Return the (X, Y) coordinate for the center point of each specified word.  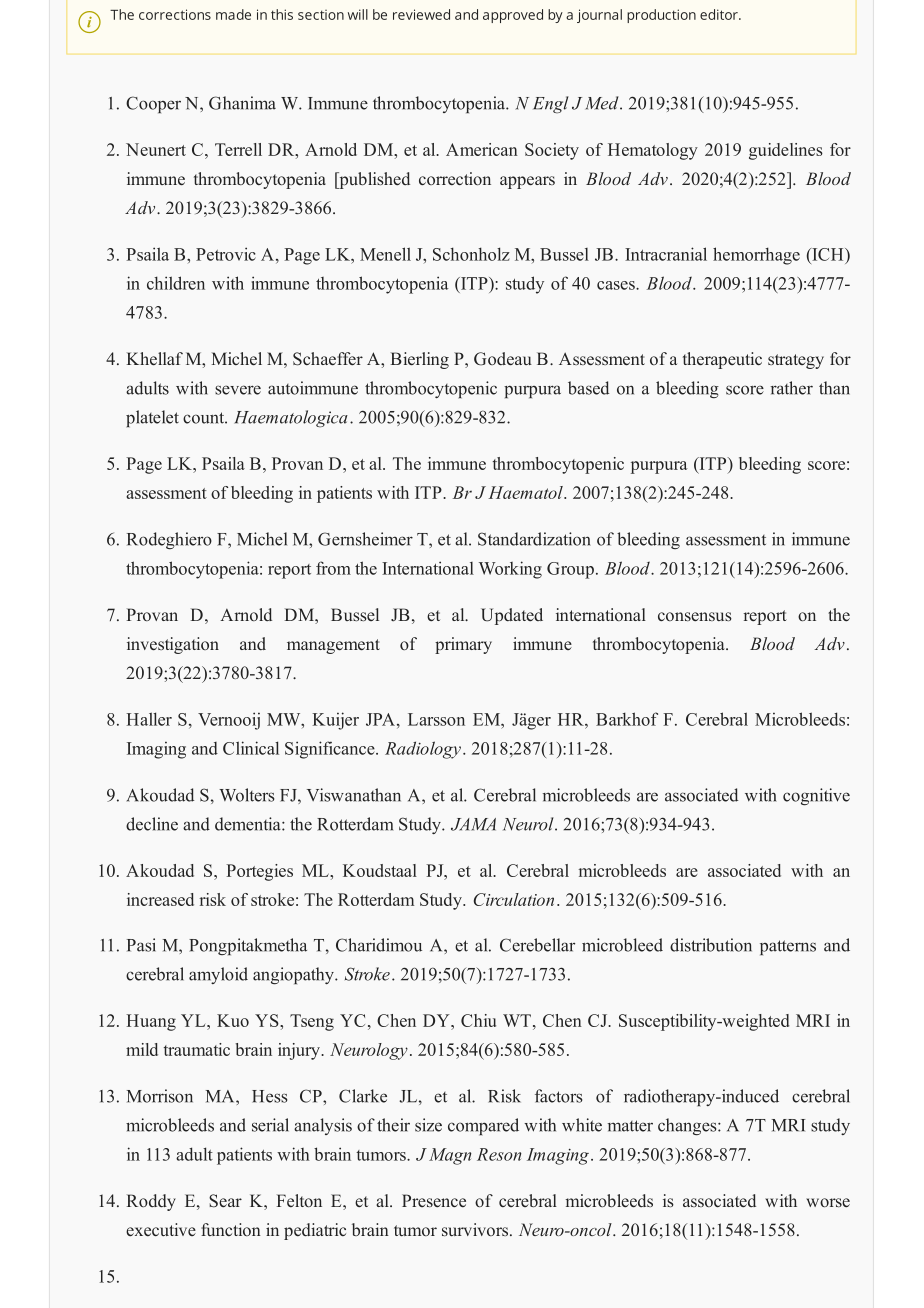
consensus (695, 616)
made (233, 14)
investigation (173, 645)
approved (513, 16)
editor (720, 14)
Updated (512, 616)
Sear (225, 1201)
